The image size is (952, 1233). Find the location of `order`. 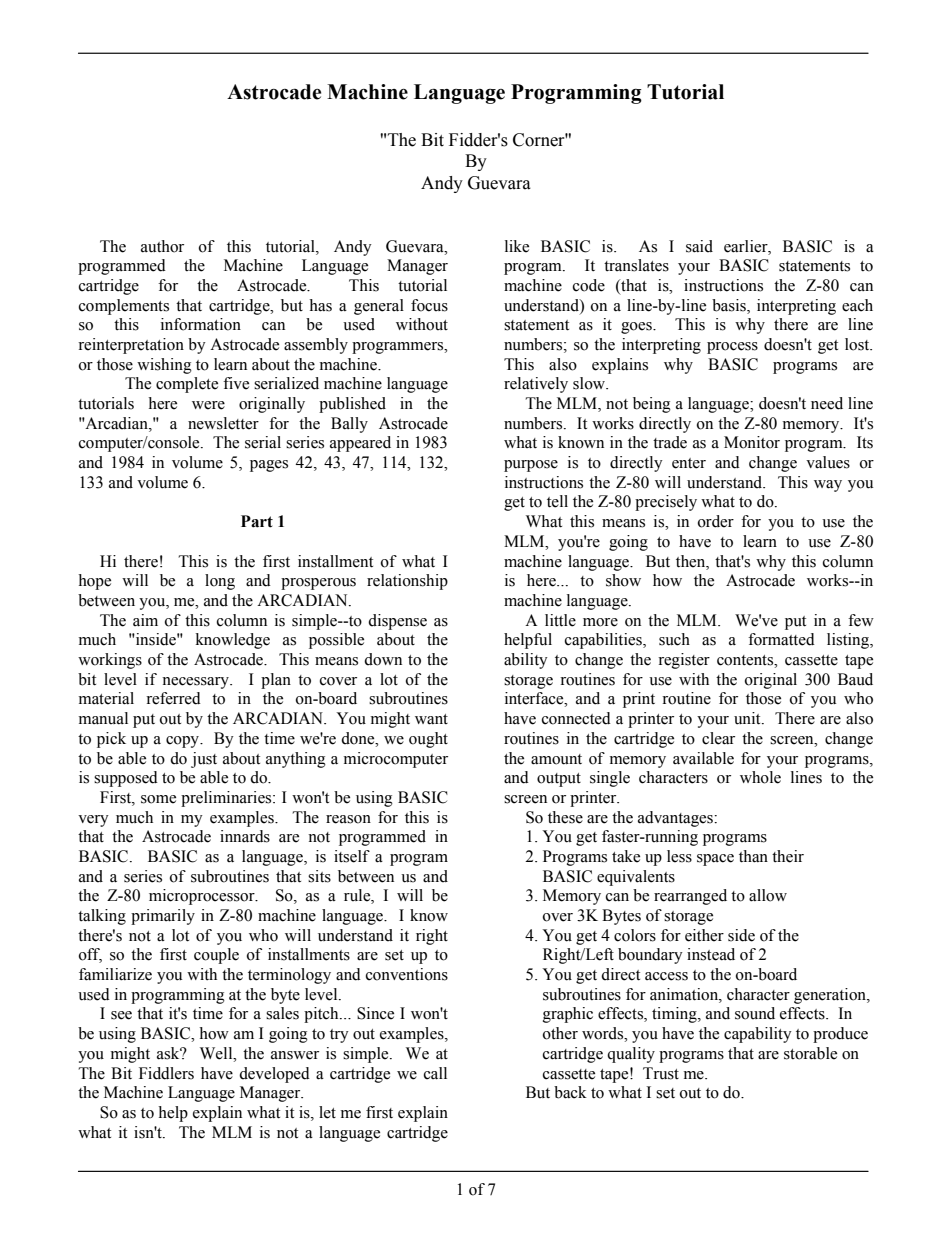

order is located at coordinates (716, 521).
